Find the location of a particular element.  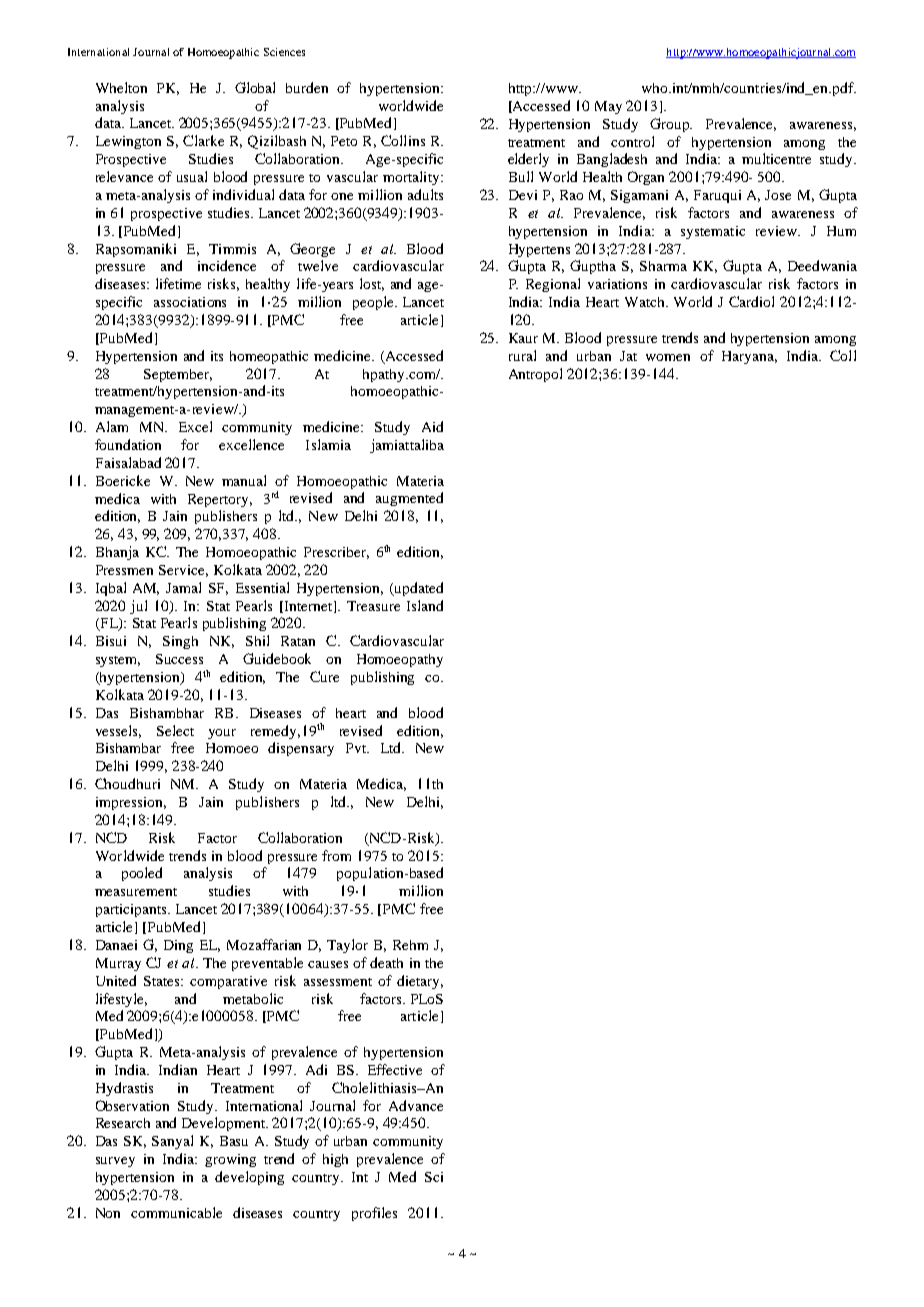

women is located at coordinates (668, 357).
